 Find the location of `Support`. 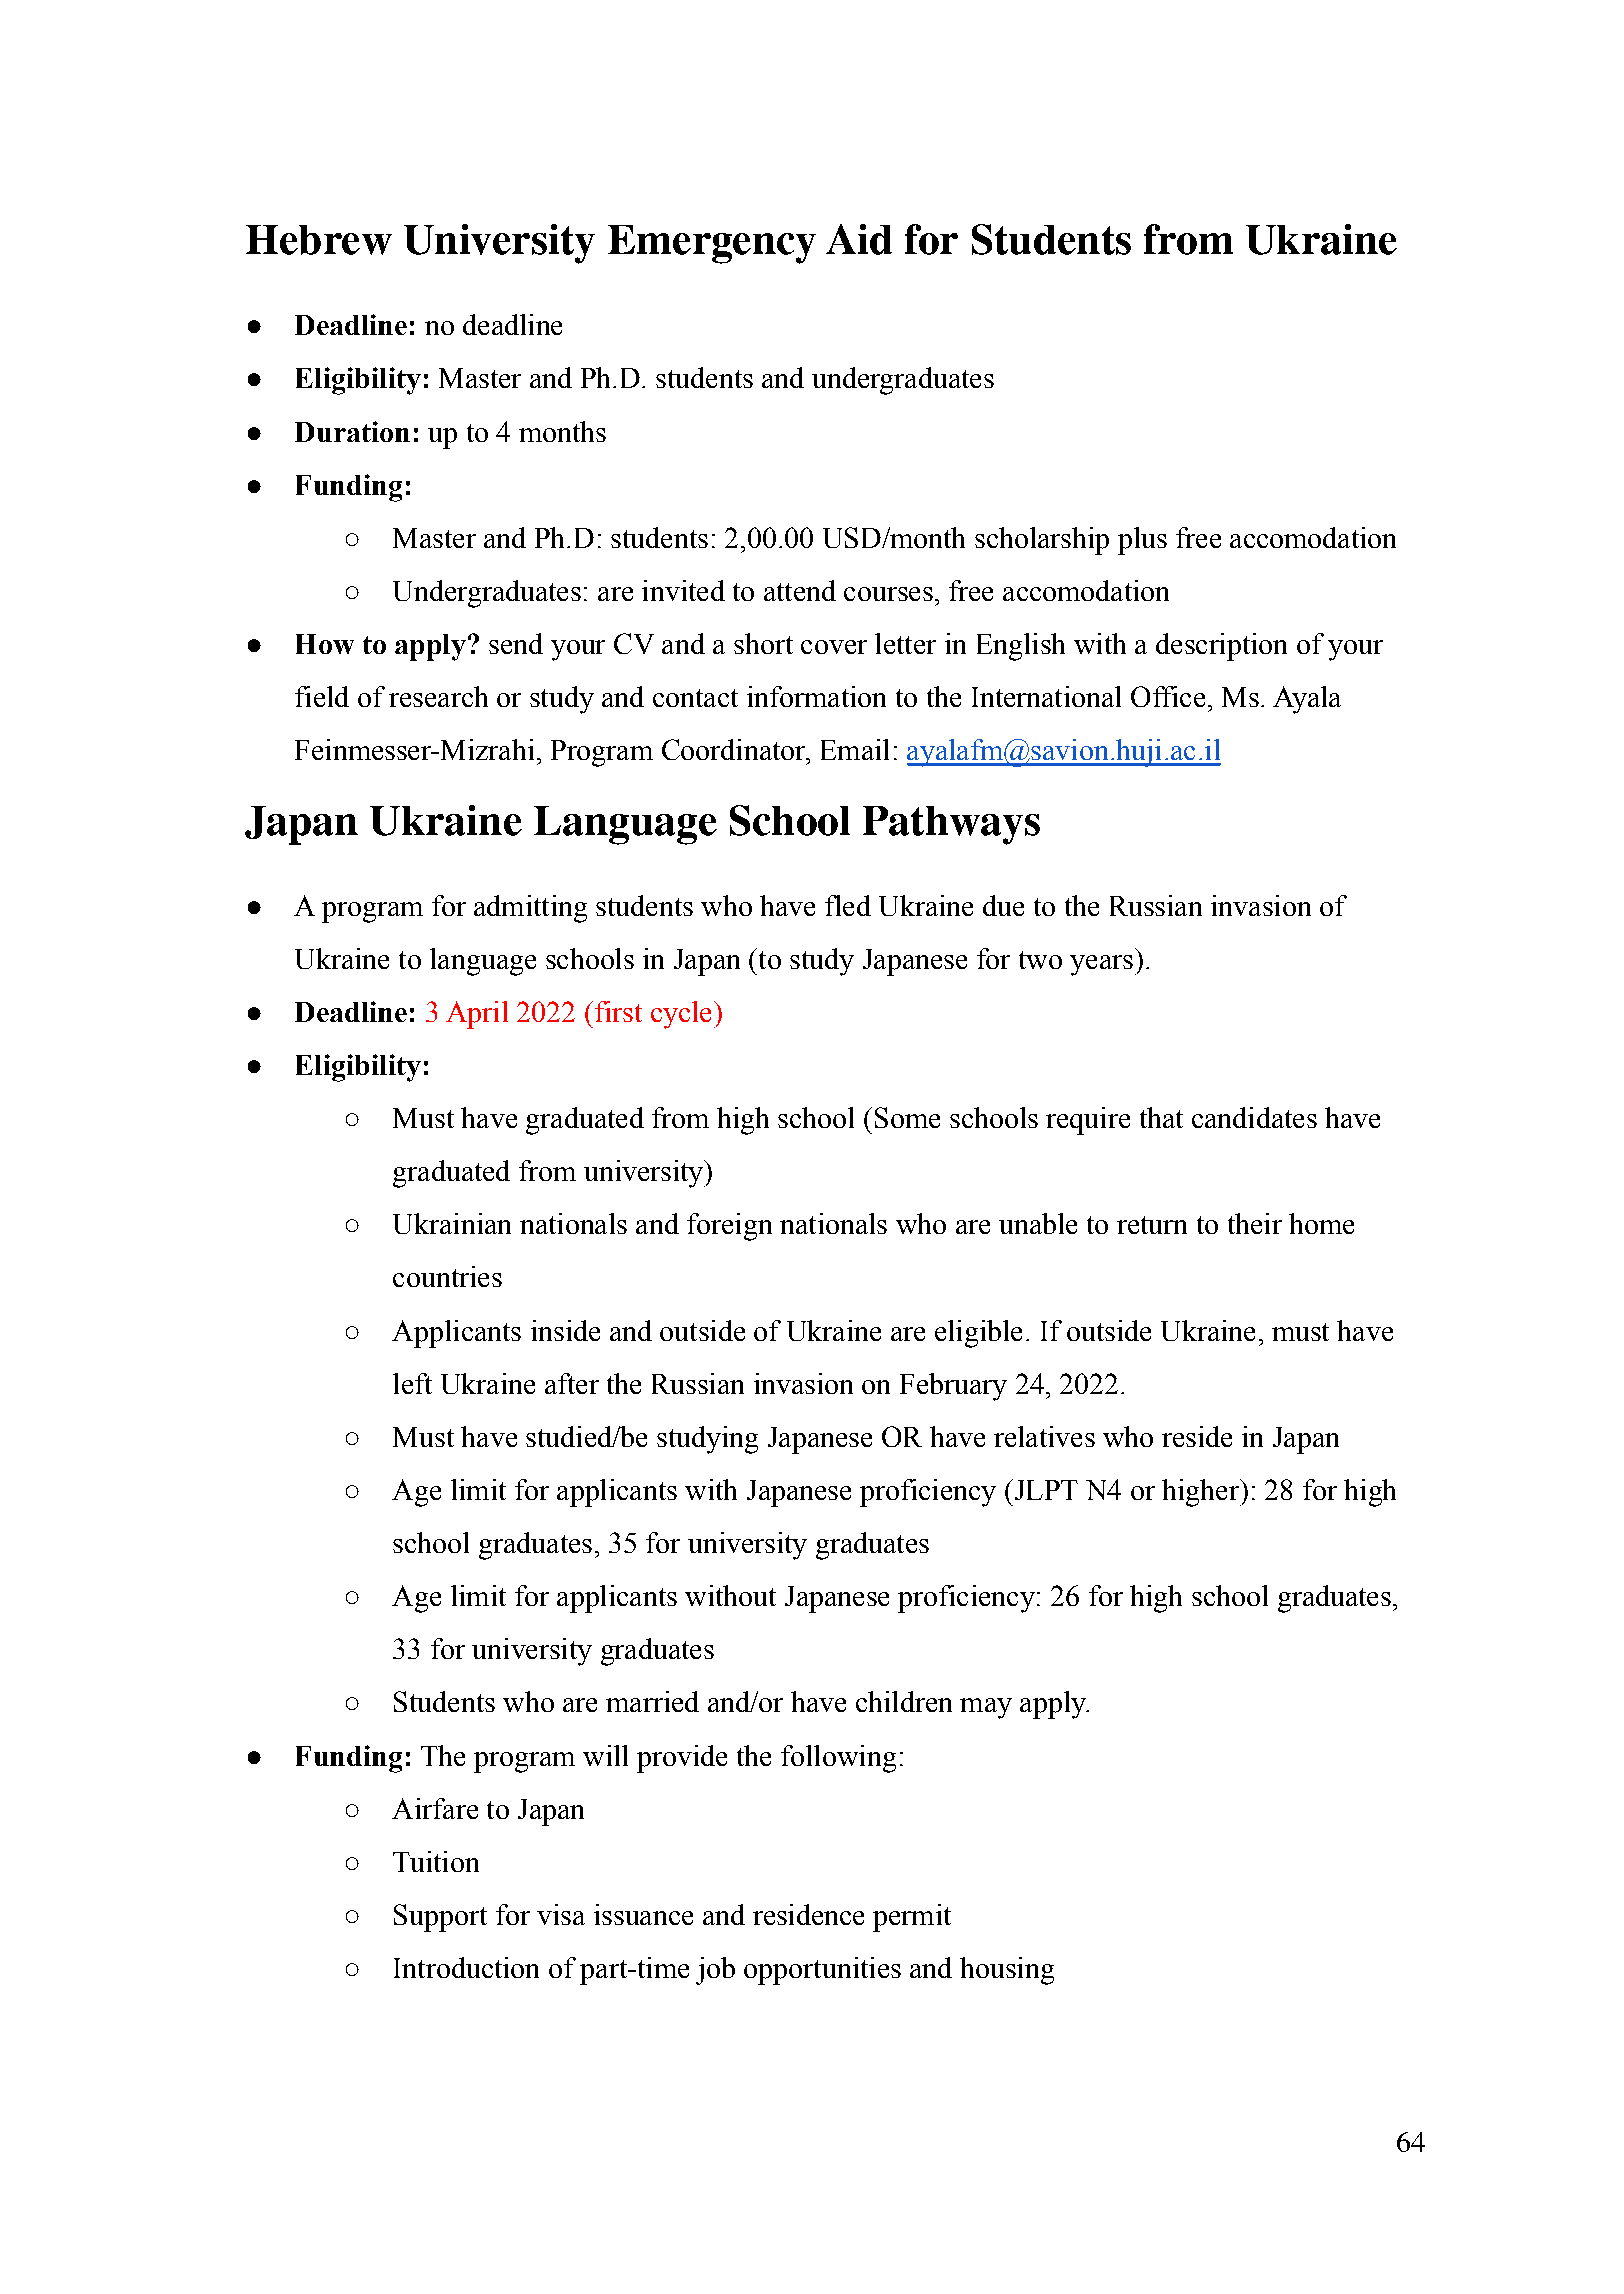

Support is located at coordinates (440, 1918).
